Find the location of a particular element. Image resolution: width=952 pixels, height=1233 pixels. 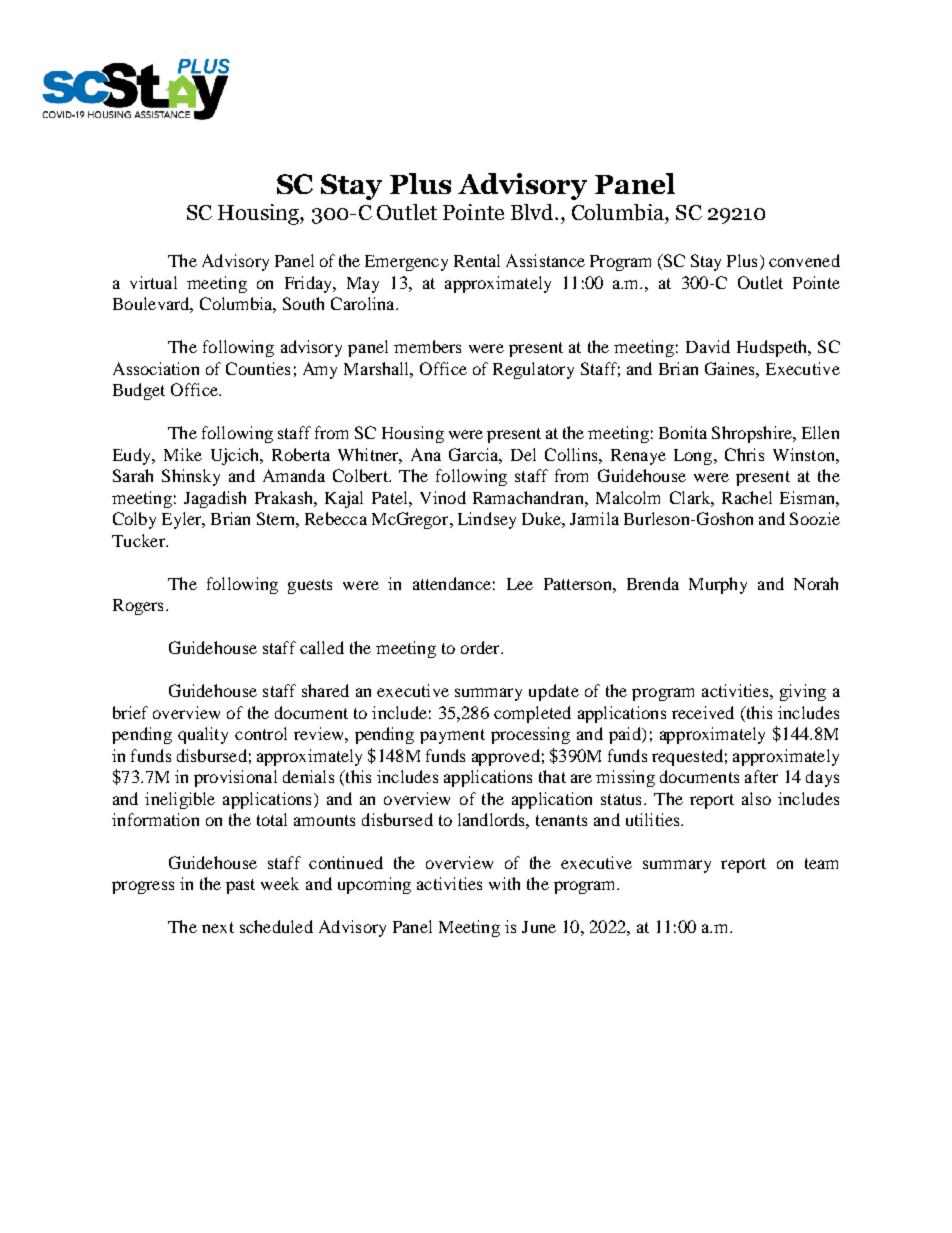

order is located at coordinates (481, 647).
